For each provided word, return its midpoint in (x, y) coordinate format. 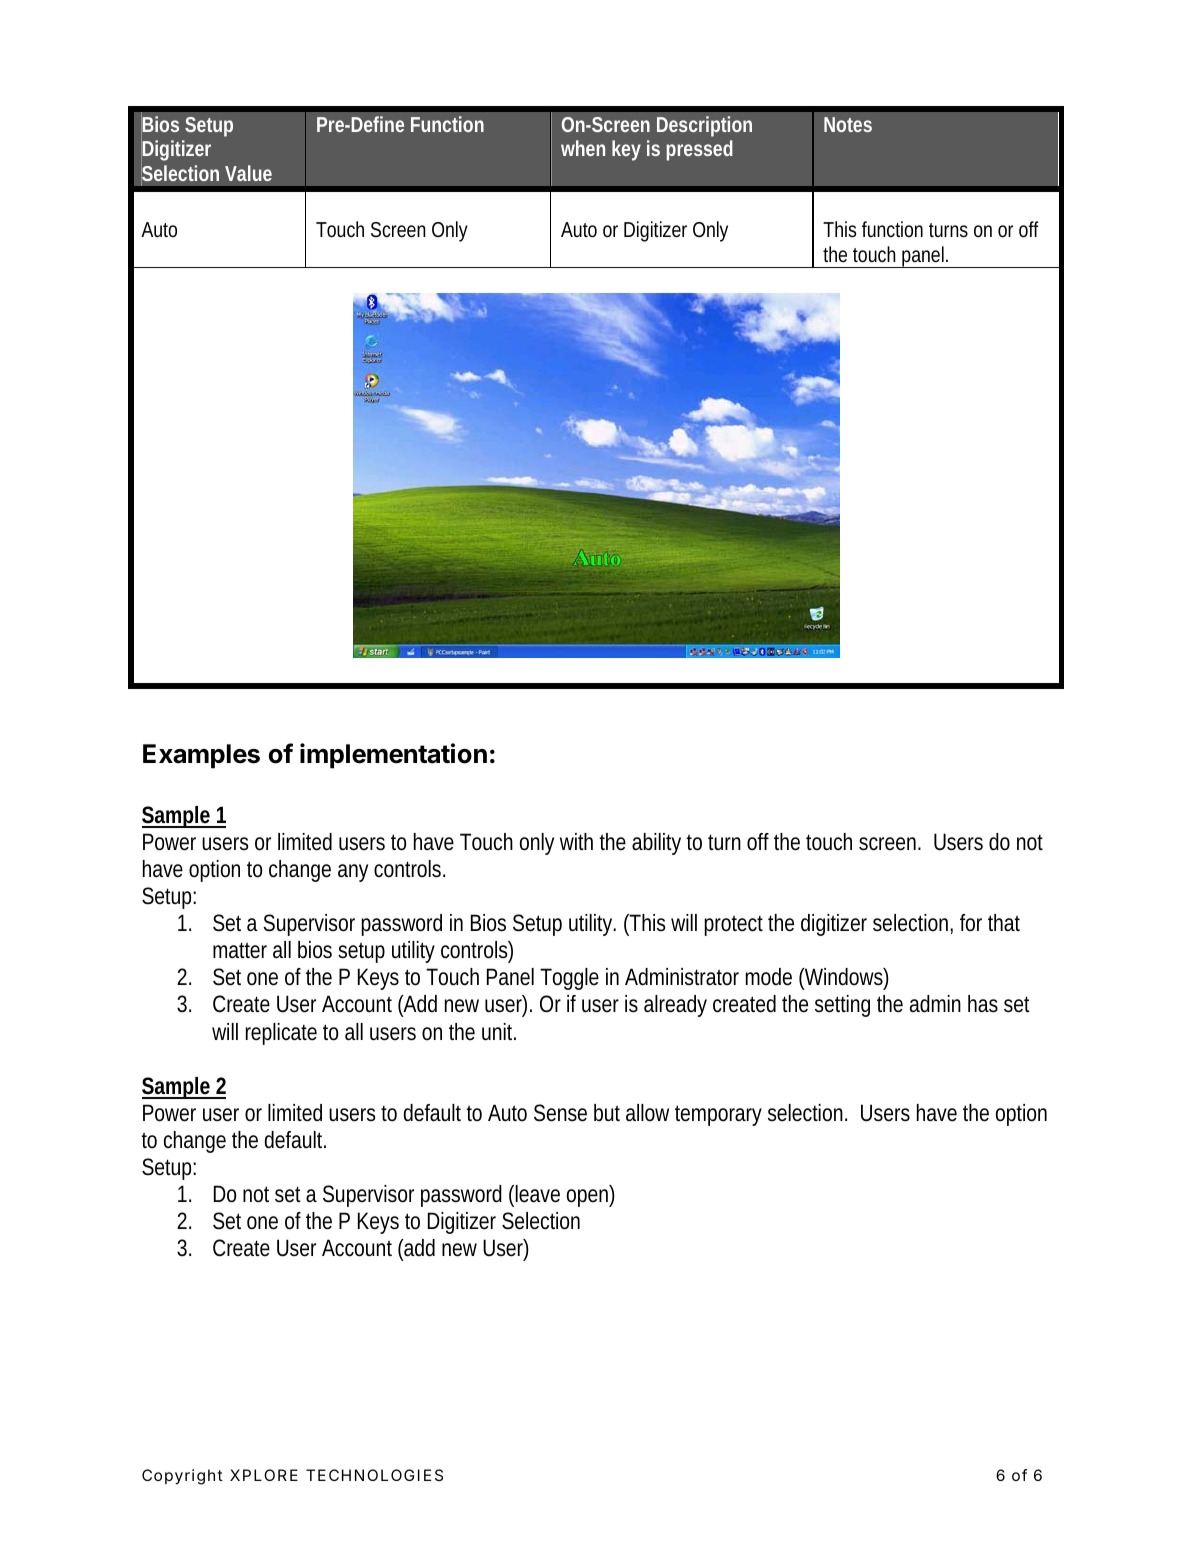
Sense (560, 1113)
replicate (281, 1034)
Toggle (569, 979)
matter (240, 950)
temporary (718, 1115)
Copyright (182, 1477)
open (587, 1198)
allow (647, 1113)
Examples (201, 756)
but (607, 1113)
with (576, 841)
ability (656, 844)
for (971, 923)
